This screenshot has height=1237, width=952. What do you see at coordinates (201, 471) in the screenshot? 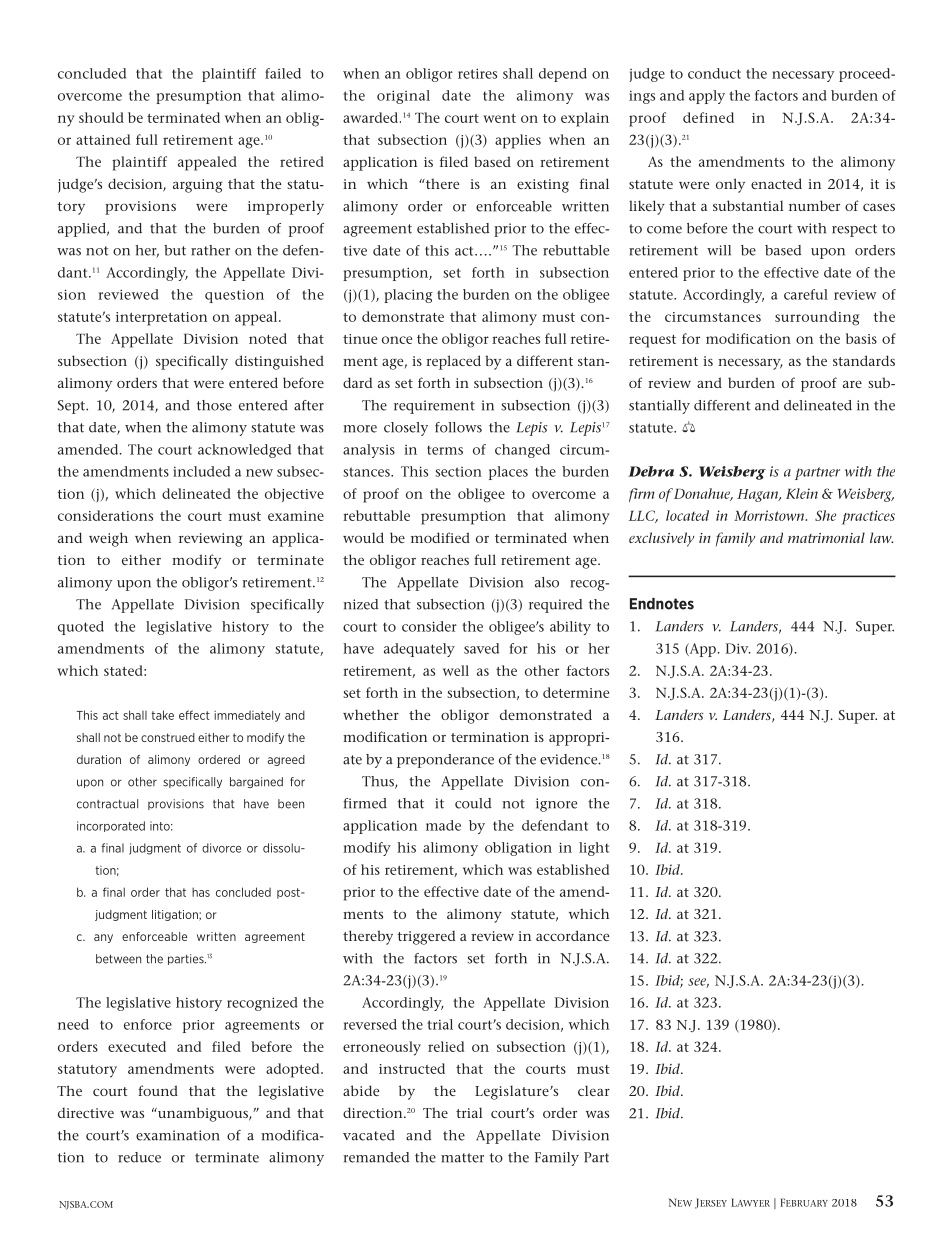
I see `included` at bounding box center [201, 471].
